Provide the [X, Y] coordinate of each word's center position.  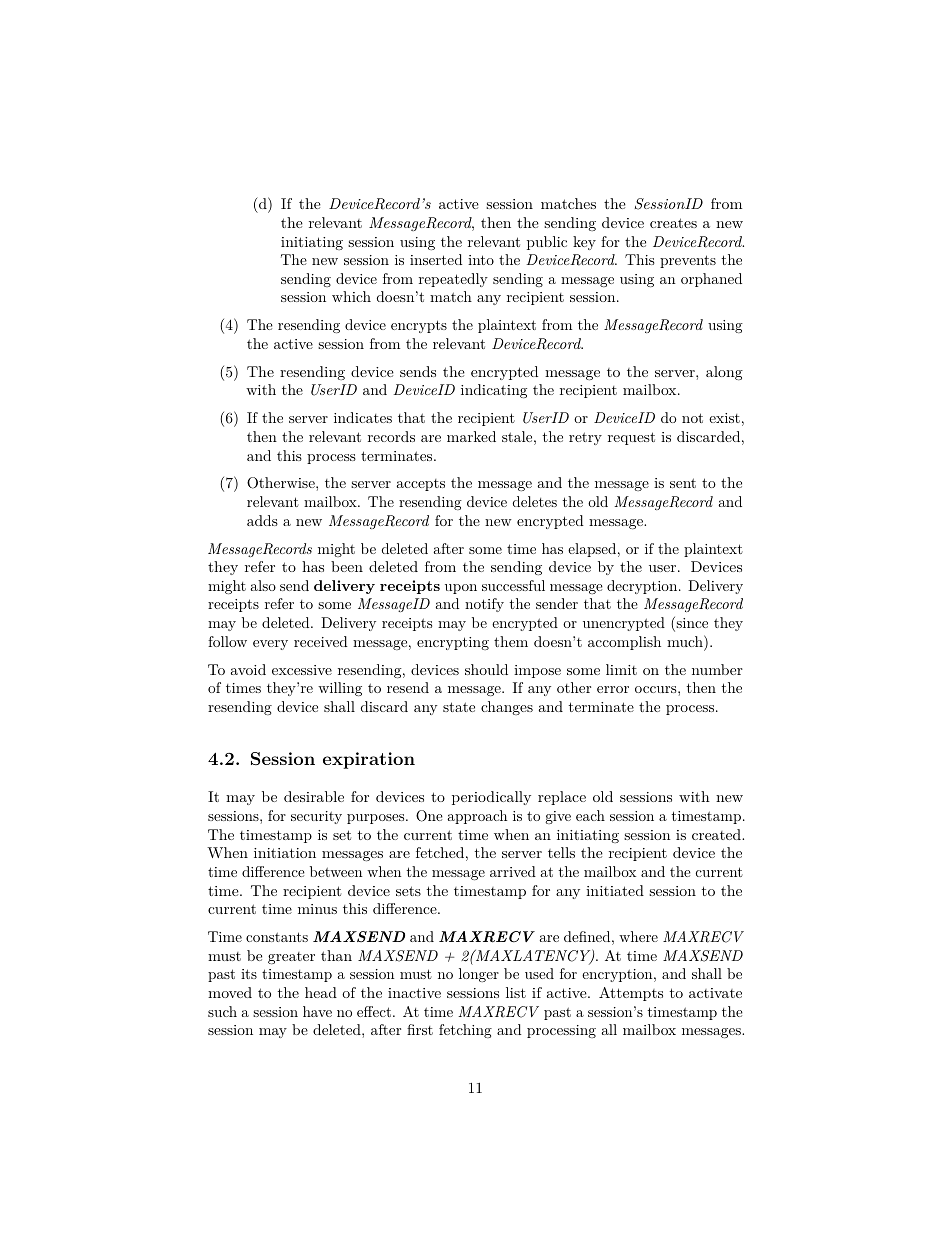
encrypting [453, 643]
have [317, 1011]
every [270, 645]
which [351, 296]
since [691, 624]
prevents [688, 261]
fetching [465, 1031]
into [481, 260]
